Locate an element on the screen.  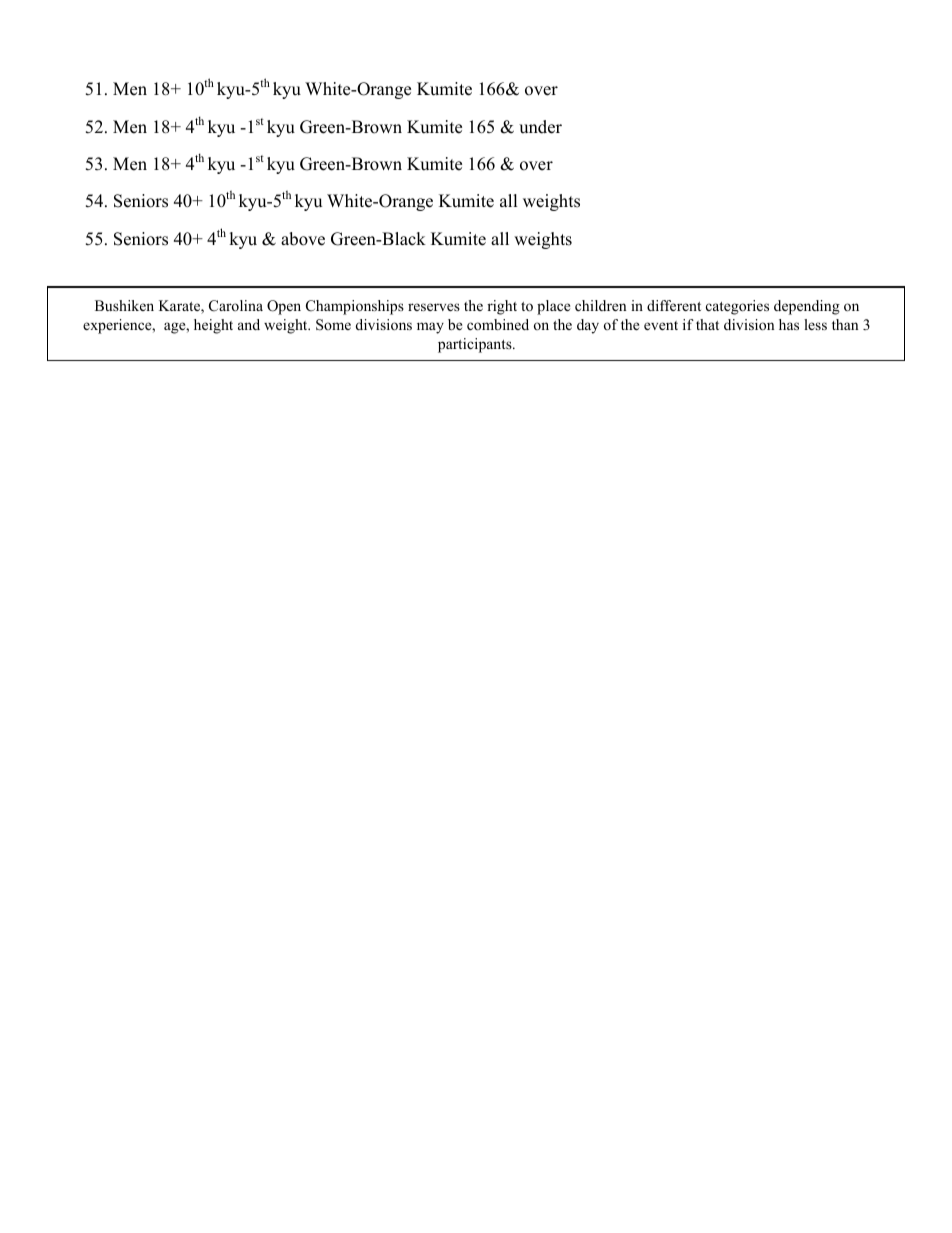
children is located at coordinates (601, 305).
